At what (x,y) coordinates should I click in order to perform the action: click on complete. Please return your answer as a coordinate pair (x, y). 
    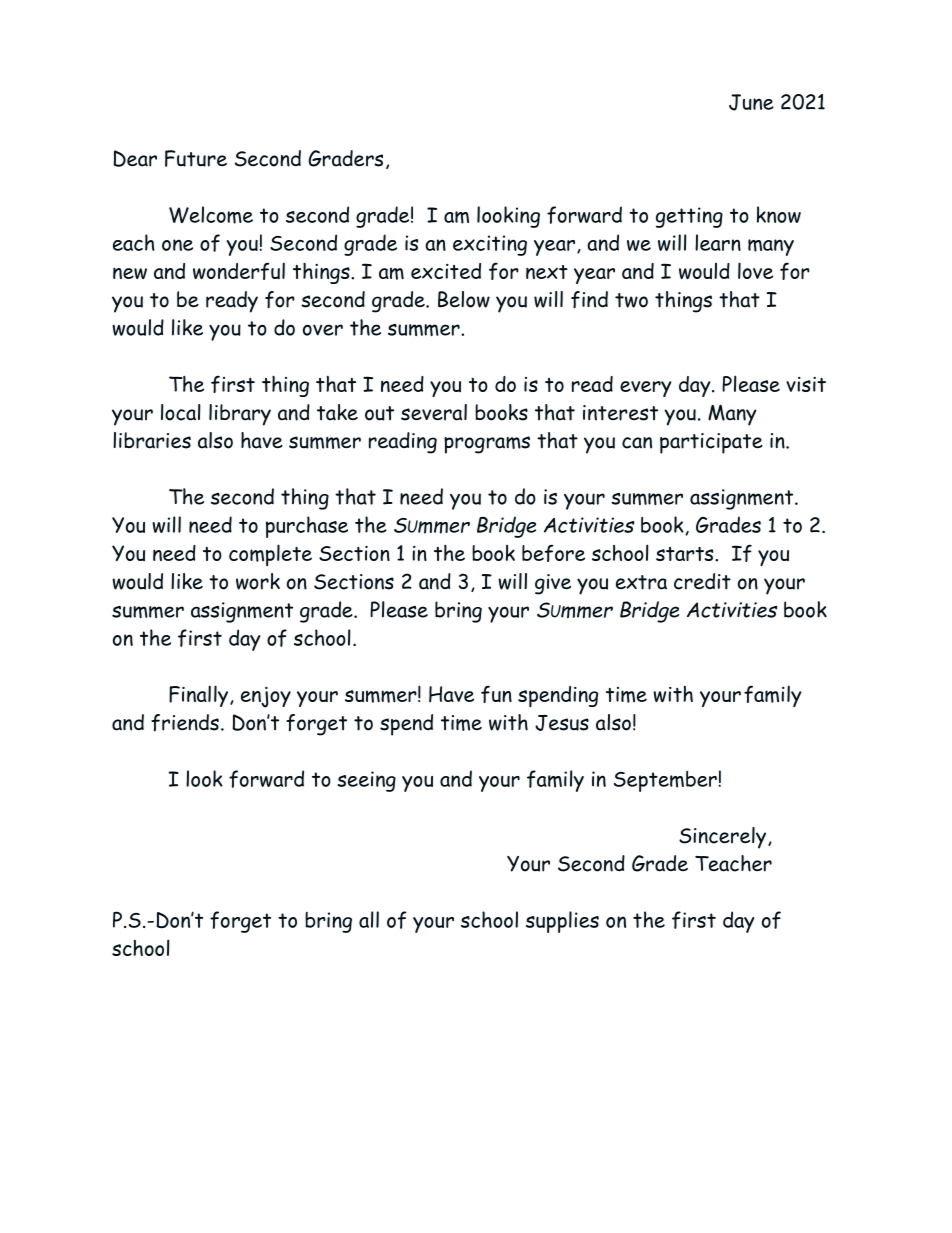
    Looking at the image, I should click on (270, 555).
